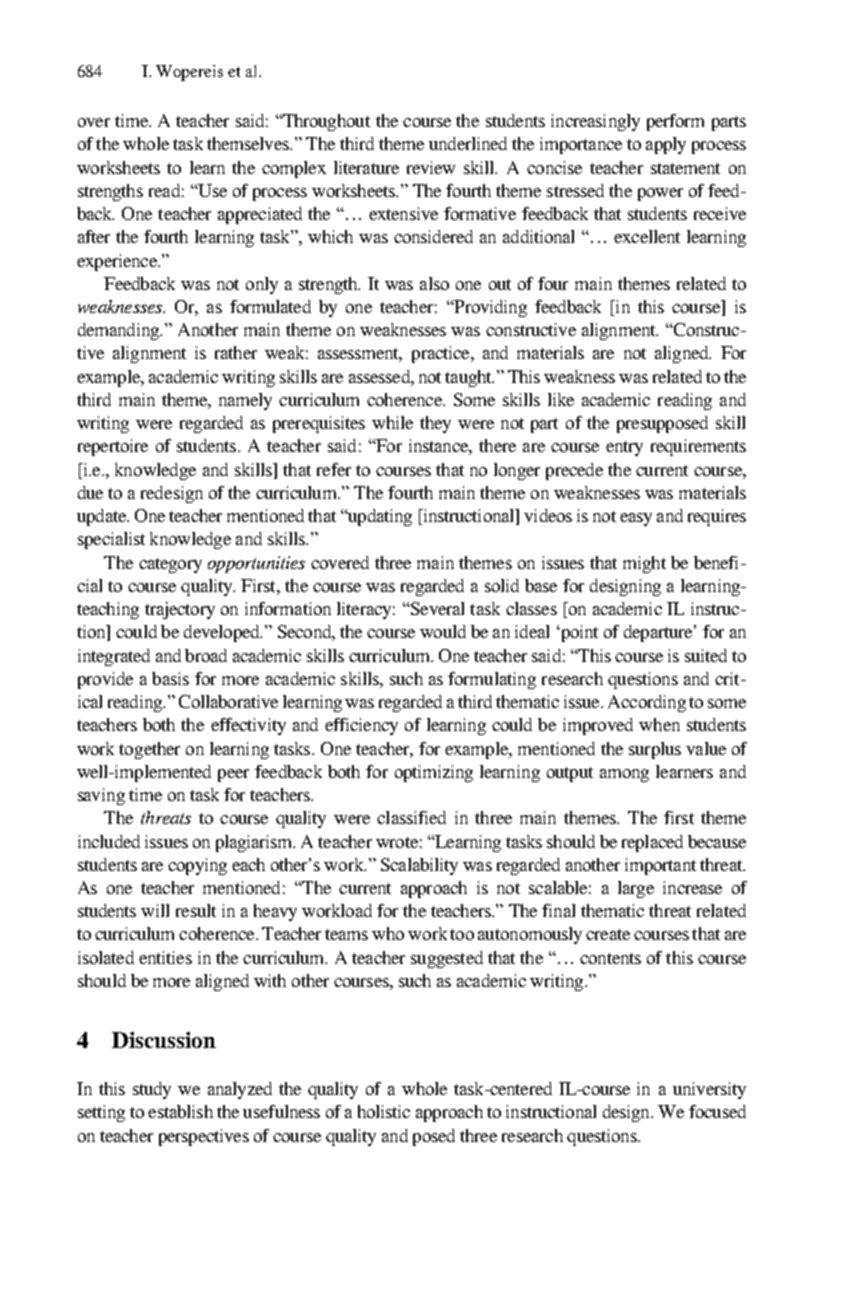  What do you see at coordinates (666, 145) in the screenshot?
I see `apply` at bounding box center [666, 145].
